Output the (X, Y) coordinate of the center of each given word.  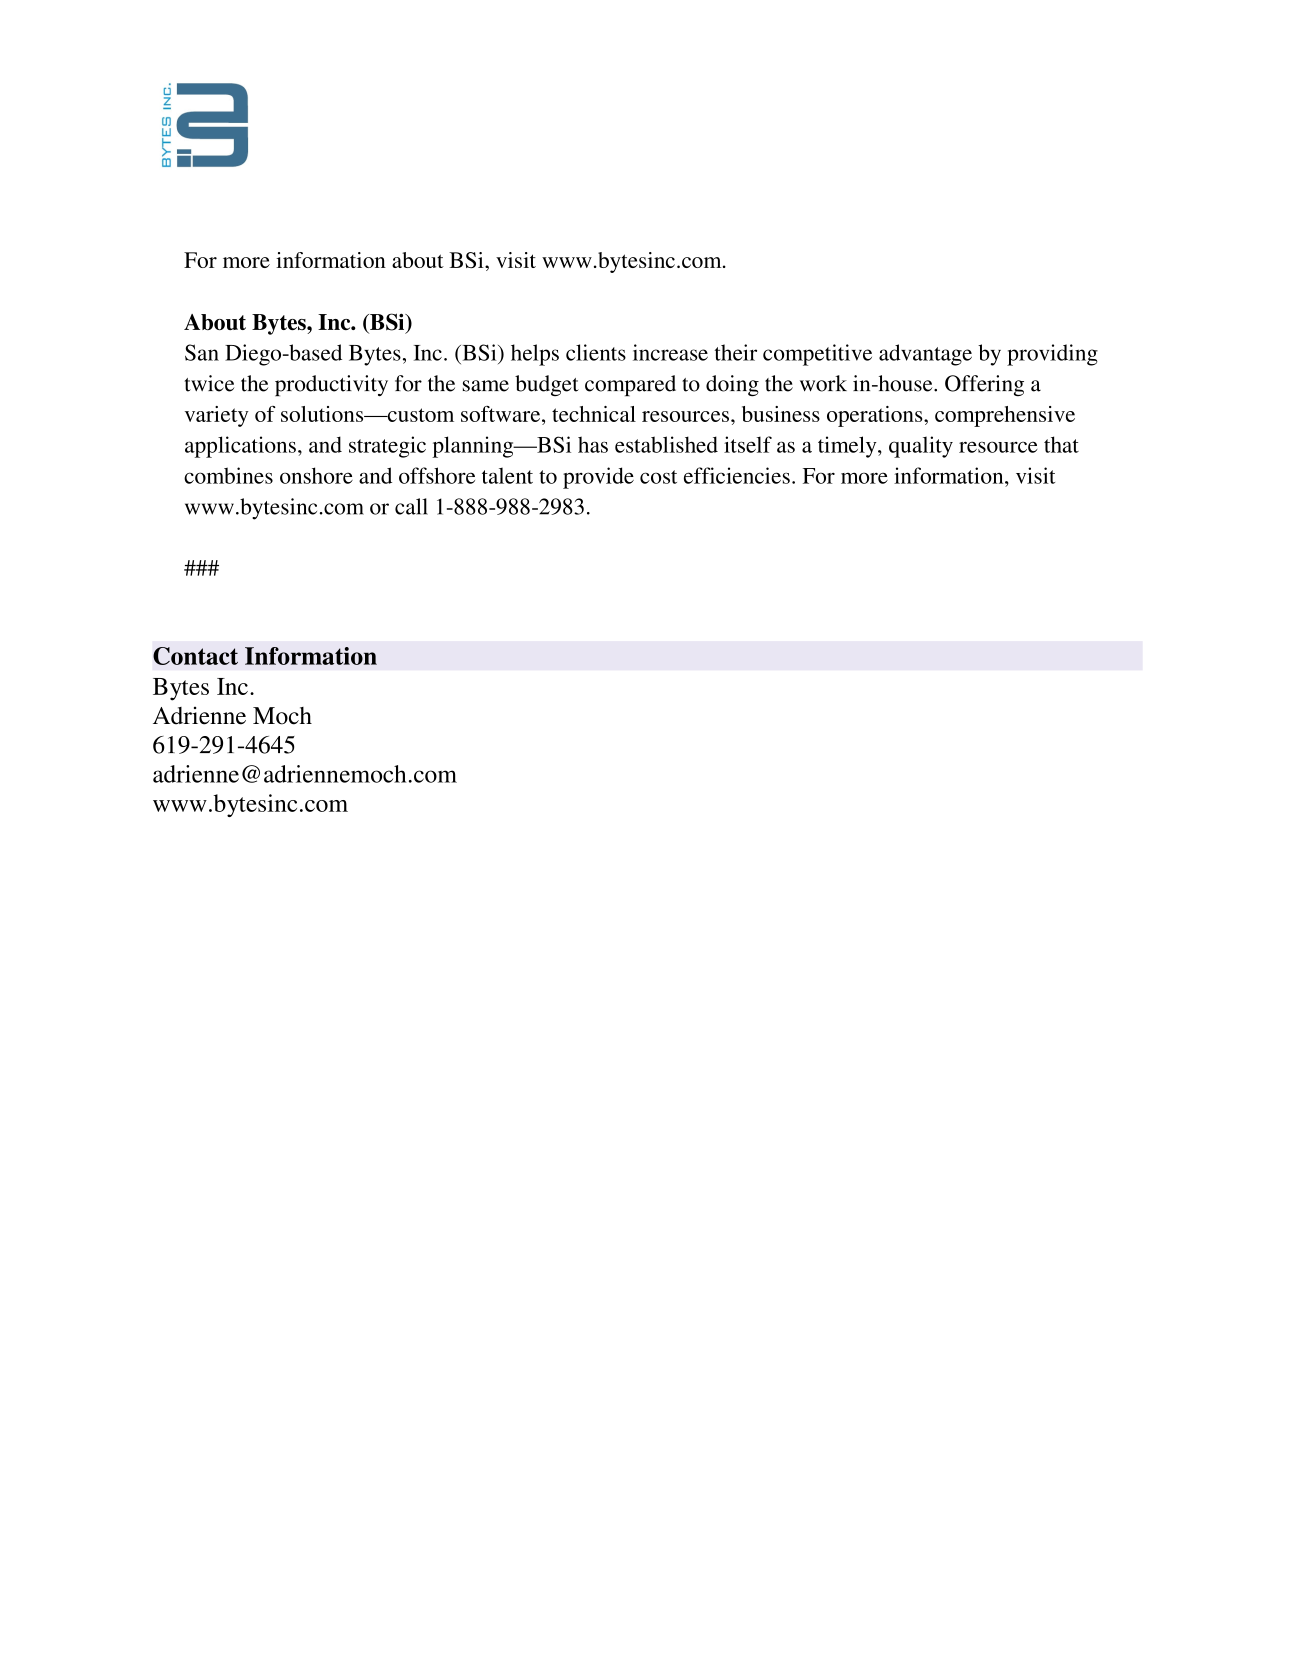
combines (228, 475)
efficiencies (737, 475)
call (411, 506)
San (202, 352)
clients (596, 352)
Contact (195, 656)
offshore (437, 475)
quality (921, 447)
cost (658, 477)
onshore (316, 475)
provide (598, 478)
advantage (925, 355)
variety (217, 416)
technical (594, 414)
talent (507, 475)
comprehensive (1005, 416)
